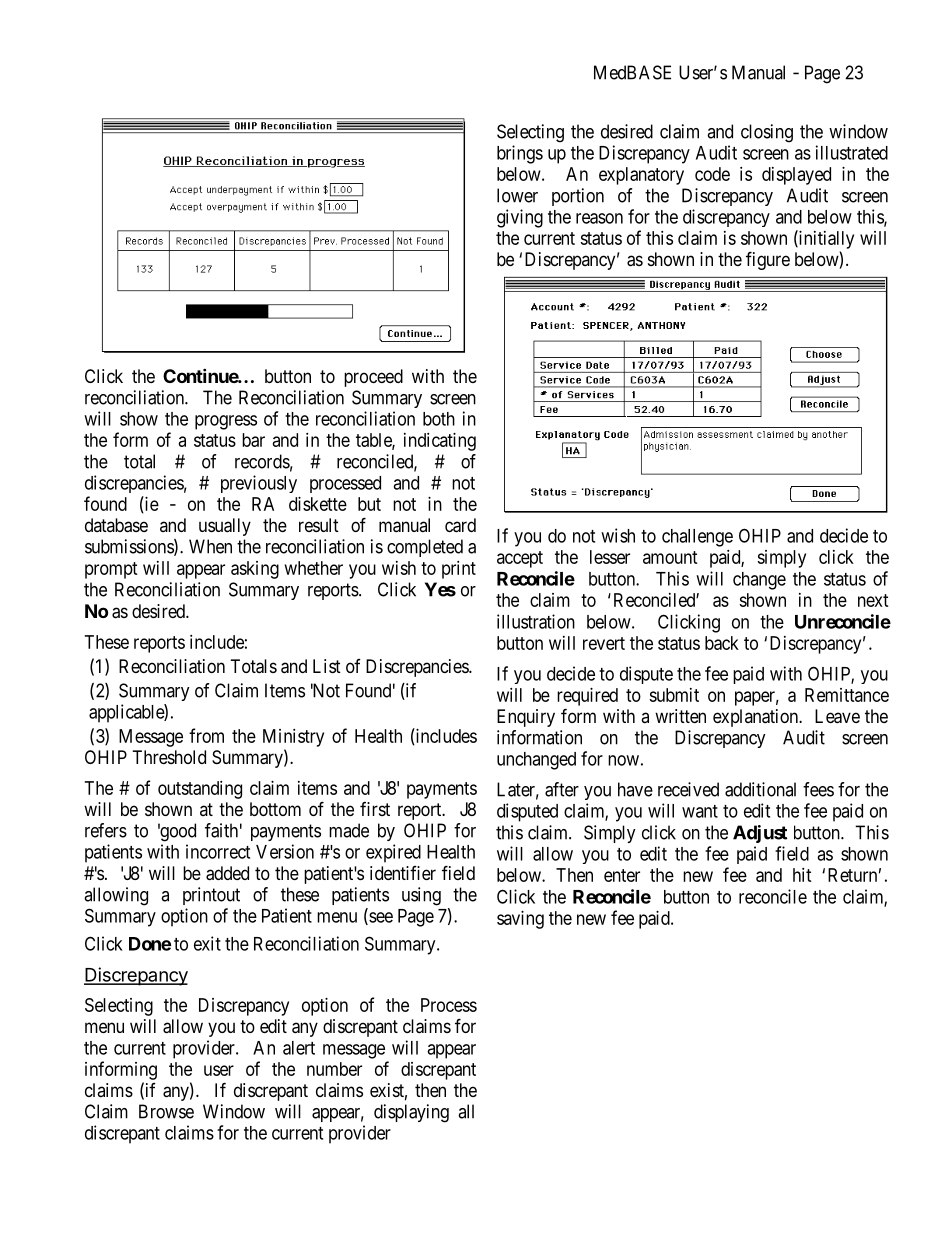 The width and height of the screenshot is (952, 1233). I want to click on brings, so click(520, 154).
